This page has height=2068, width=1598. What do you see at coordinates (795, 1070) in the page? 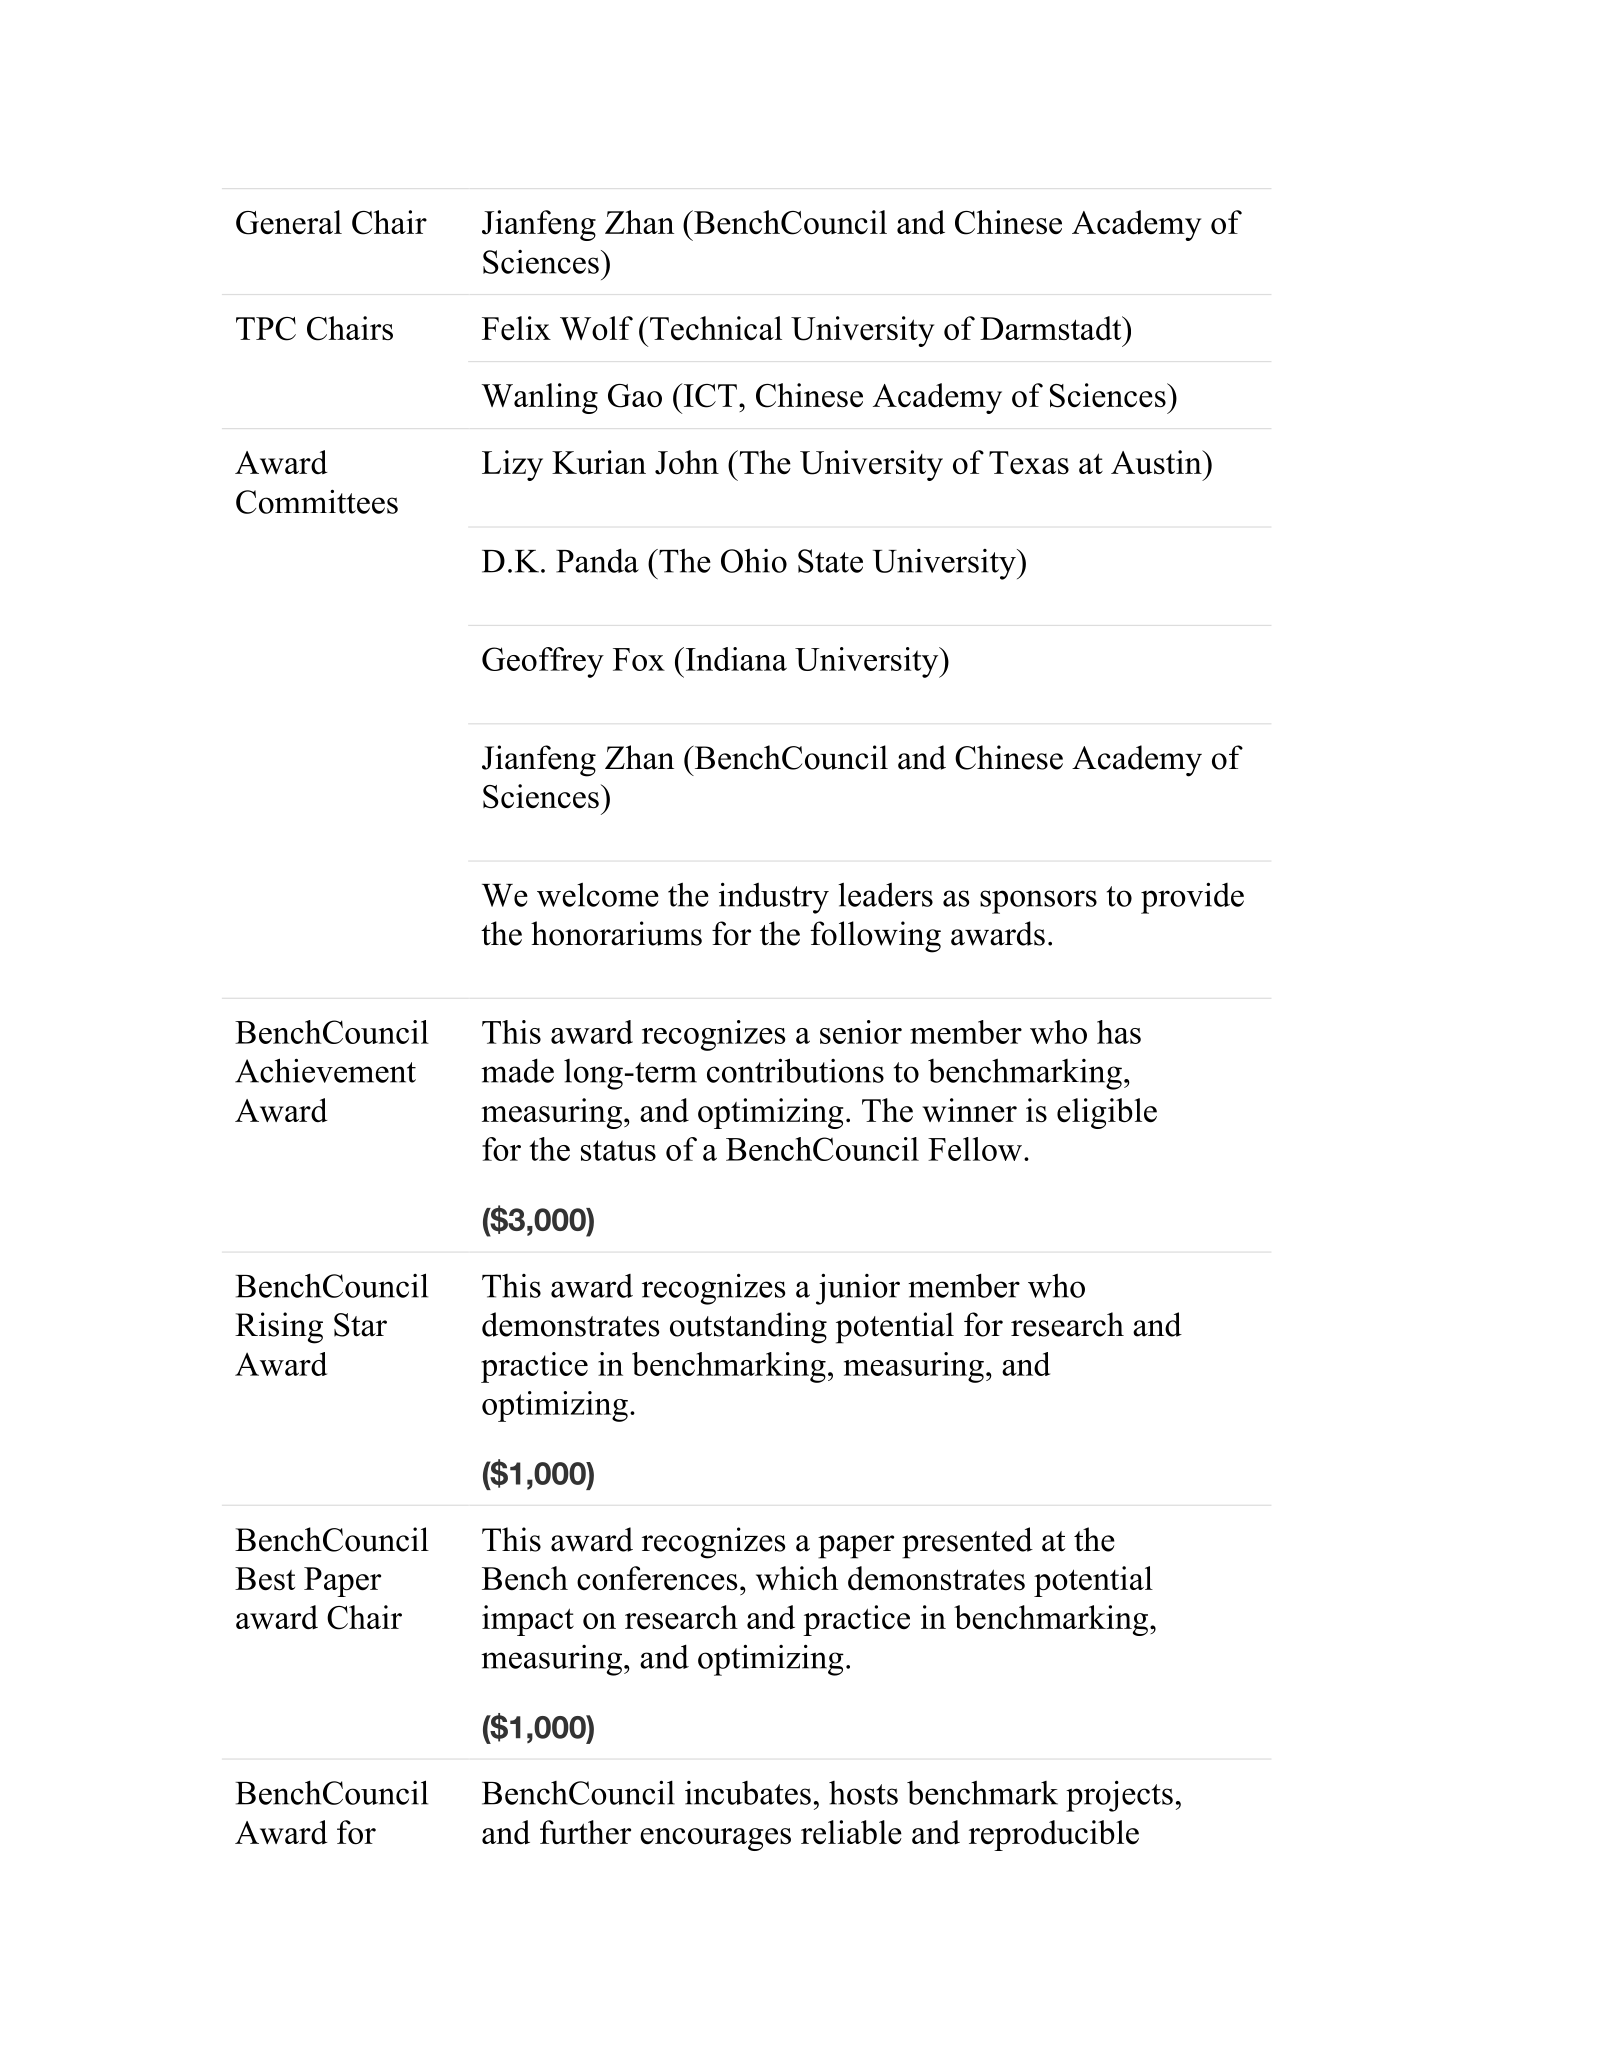
I see `contributions` at bounding box center [795, 1070].
